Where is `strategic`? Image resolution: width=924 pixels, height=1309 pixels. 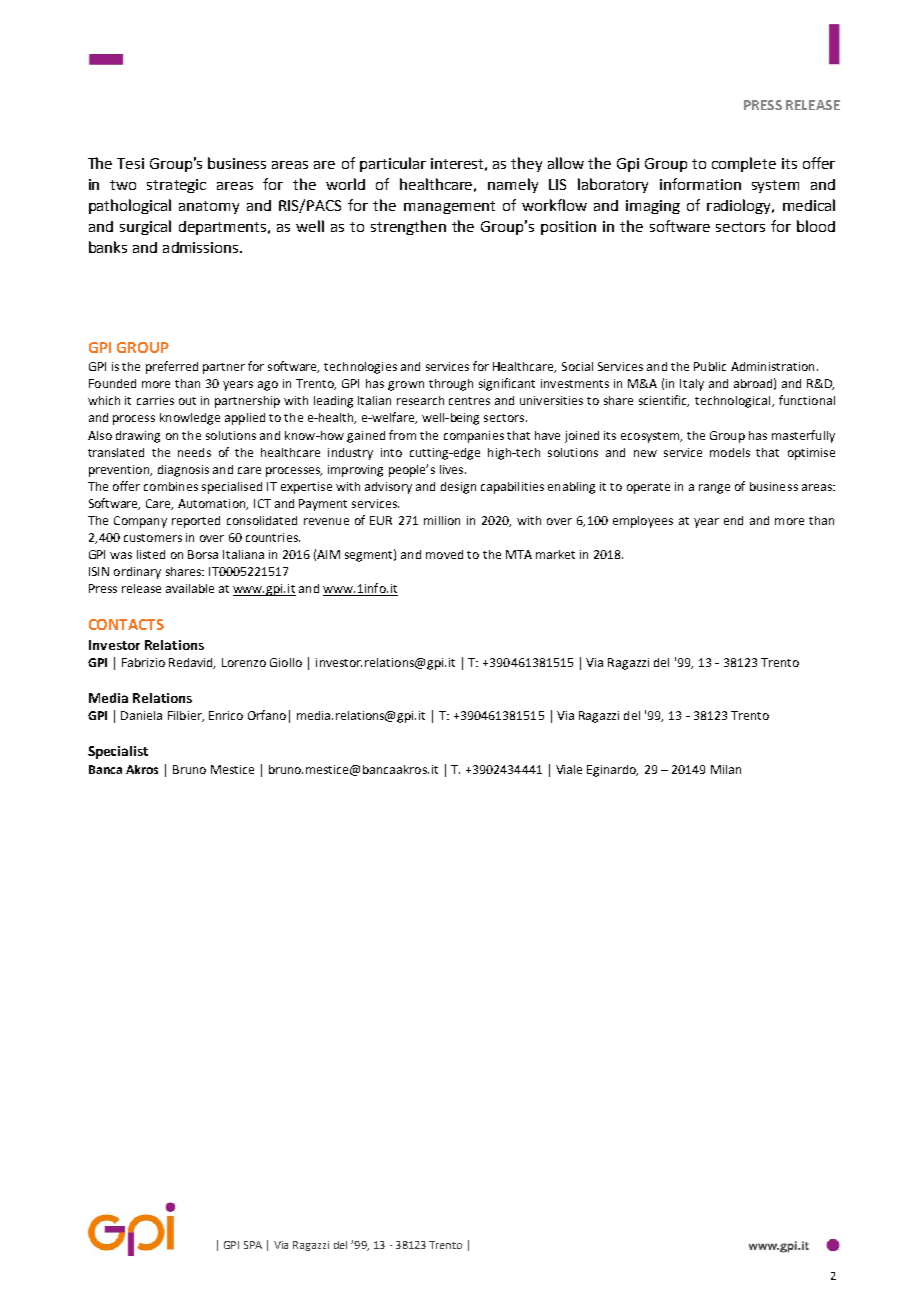 strategic is located at coordinates (176, 186).
